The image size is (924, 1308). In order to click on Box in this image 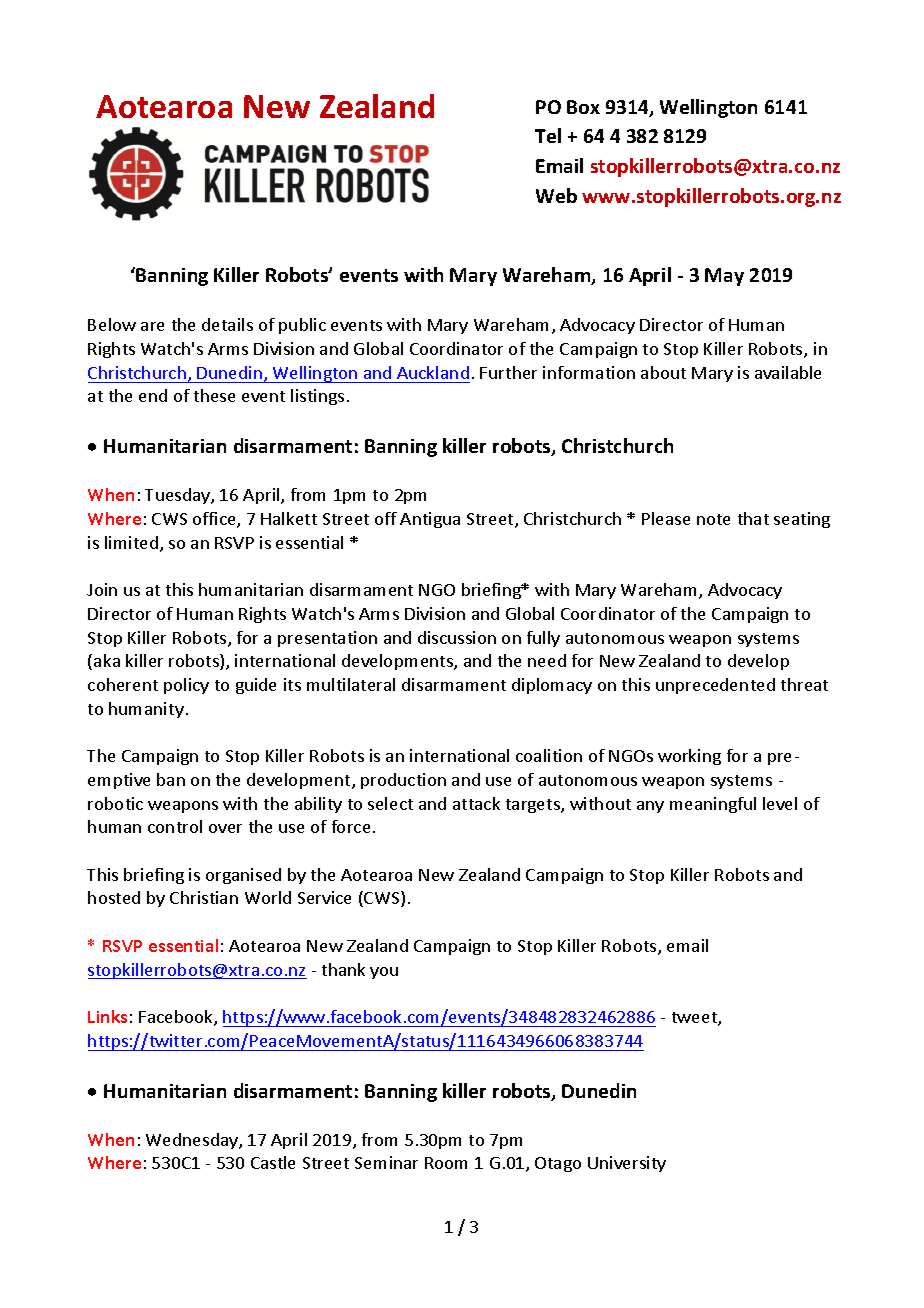, I will do `click(583, 107)`.
